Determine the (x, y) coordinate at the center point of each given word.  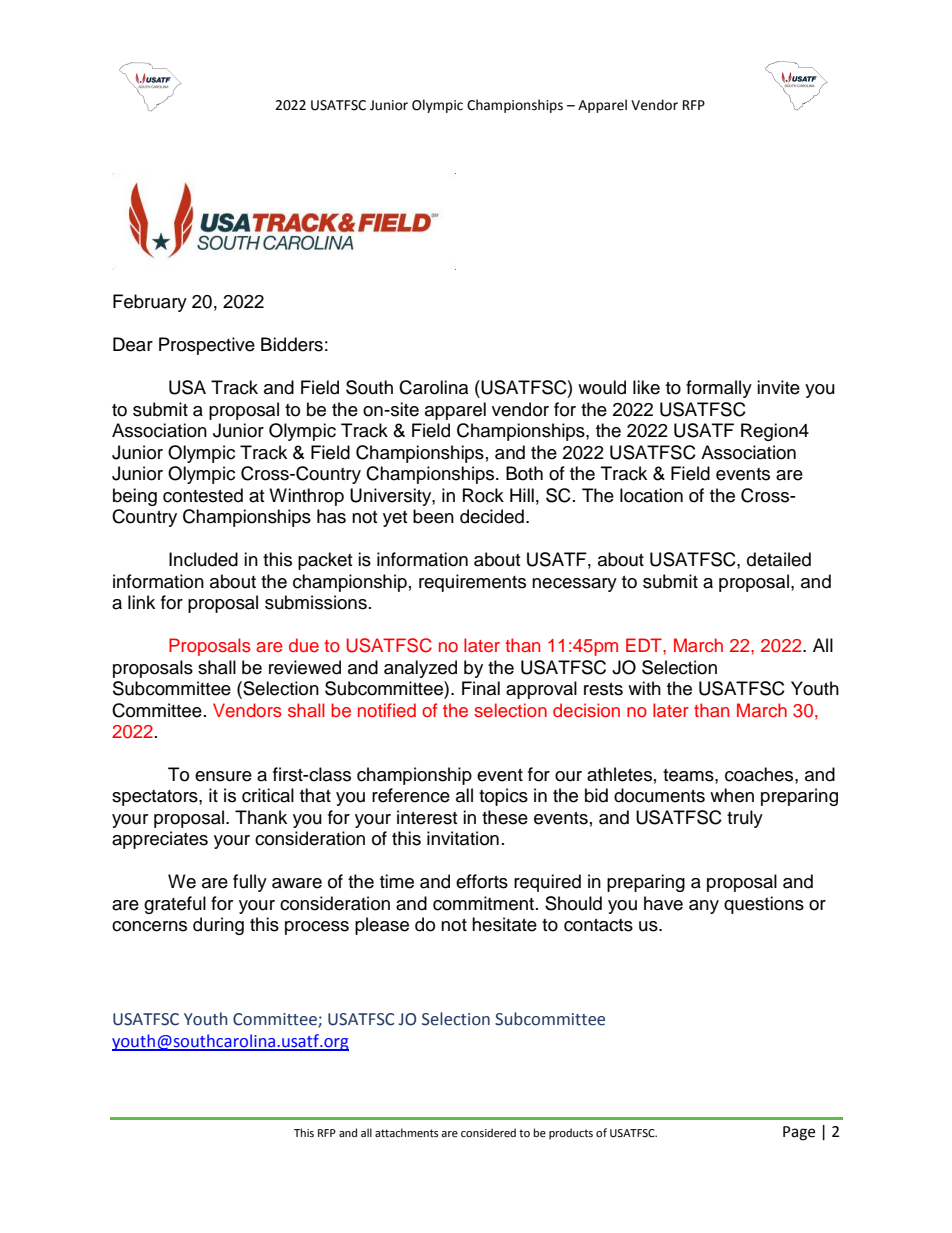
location (651, 495)
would (602, 387)
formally (719, 389)
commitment (485, 903)
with (644, 688)
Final (481, 688)
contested (203, 495)
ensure (223, 776)
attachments (406, 1133)
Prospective (207, 346)
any (704, 907)
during (218, 926)
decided (492, 516)
